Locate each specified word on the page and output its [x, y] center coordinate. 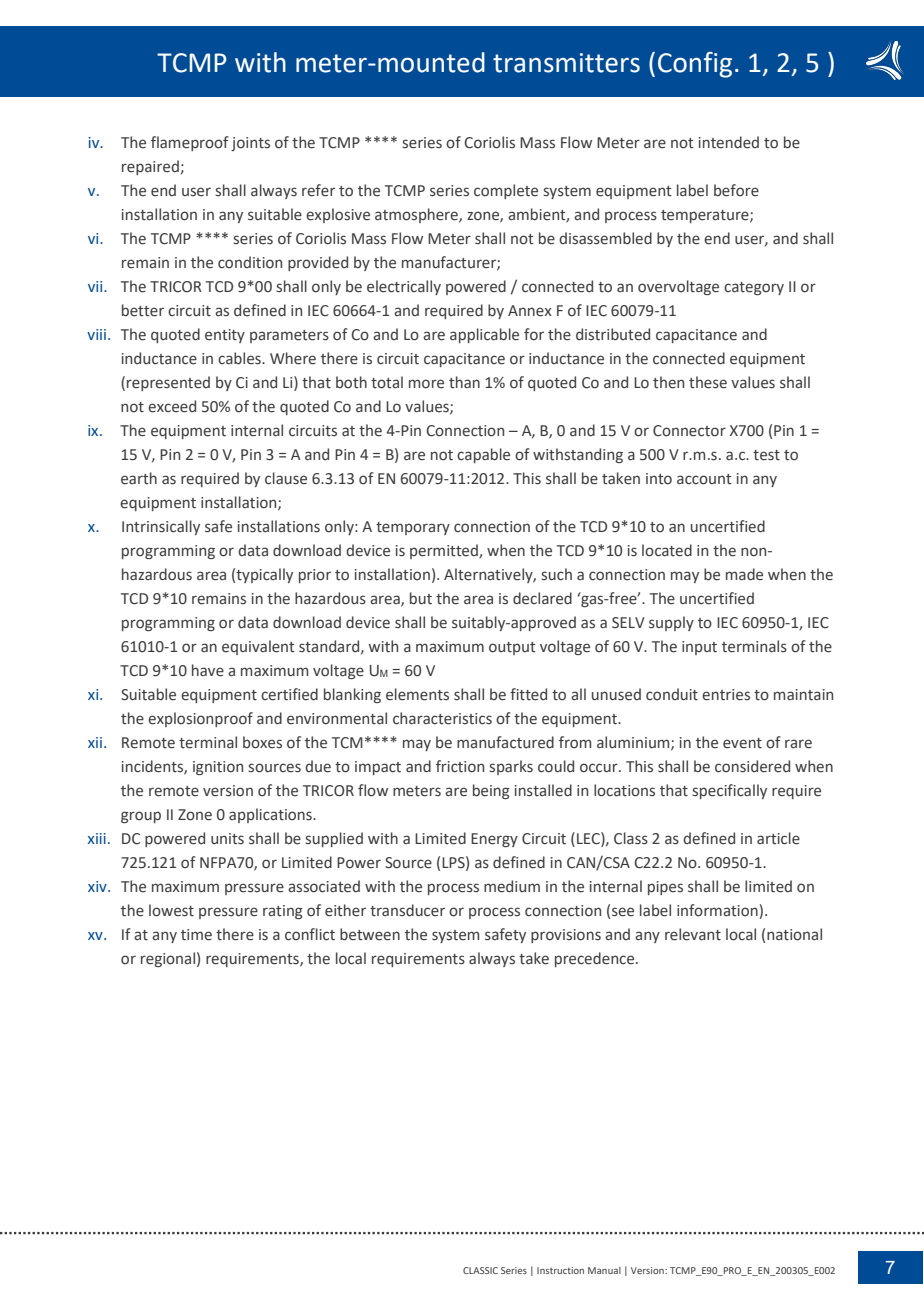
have [208, 670]
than [464, 382]
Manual [604, 1270]
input [699, 648]
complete [506, 191]
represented [168, 383]
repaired [150, 167]
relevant [693, 934]
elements [417, 694]
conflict [310, 934]
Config [695, 65]
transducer [407, 910]
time [196, 935]
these [708, 382]
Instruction [560, 1270]
